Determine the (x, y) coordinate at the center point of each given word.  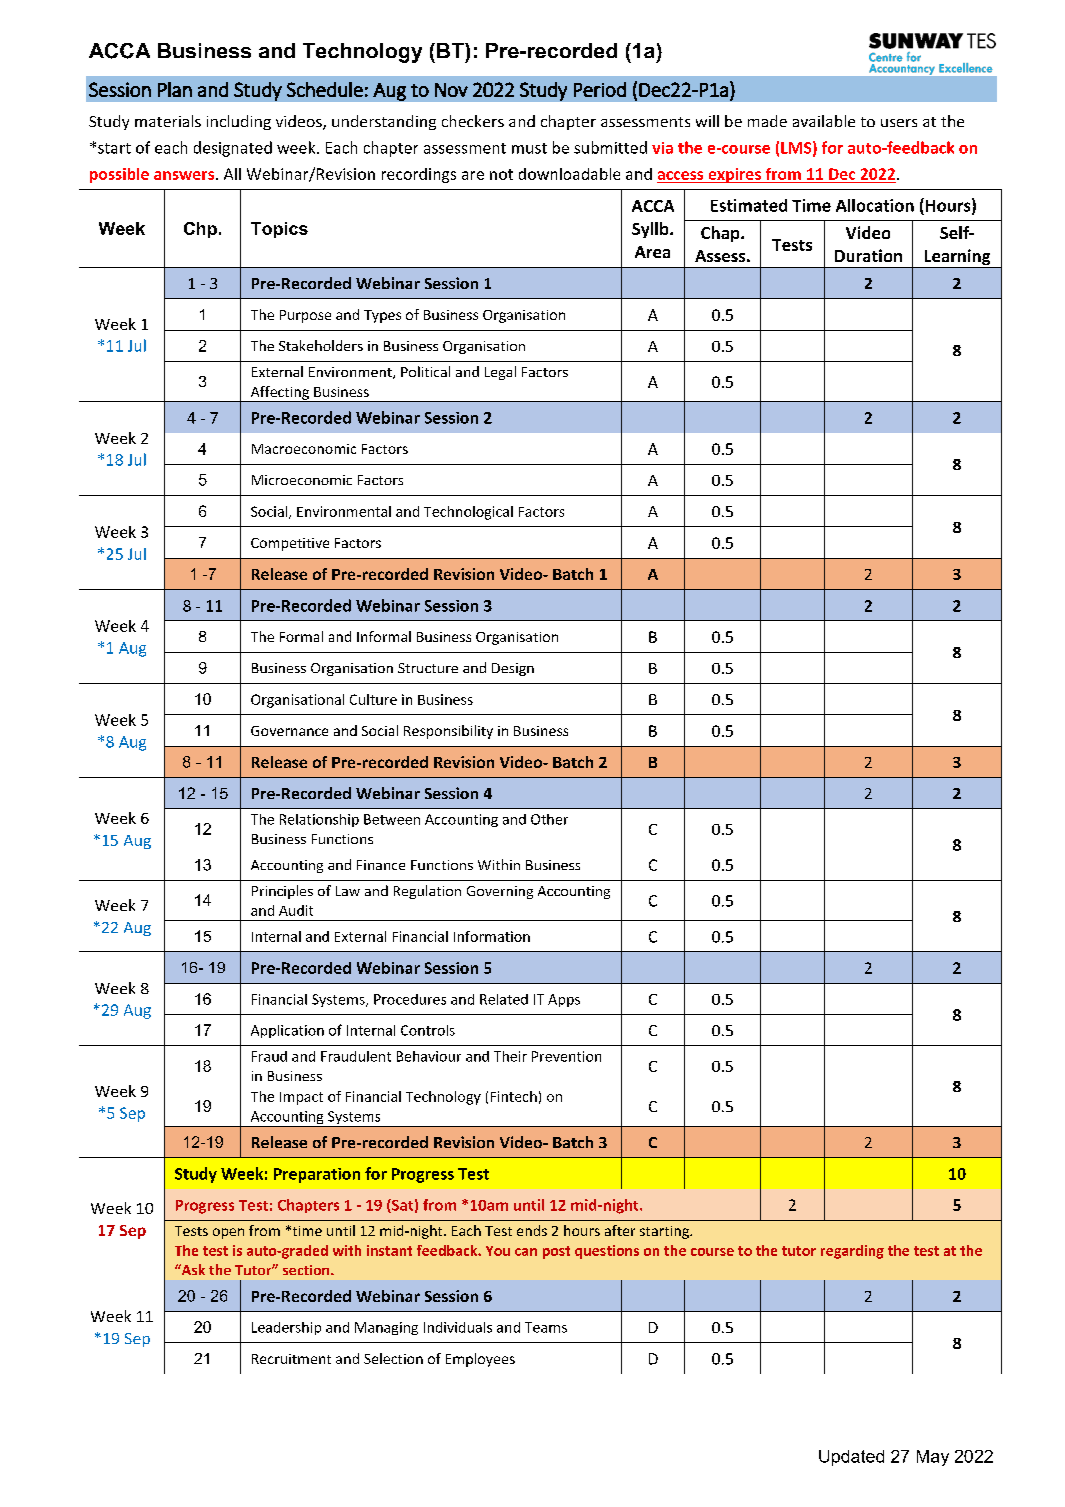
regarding (852, 1252)
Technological (468, 513)
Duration (868, 255)
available (824, 121)
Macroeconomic (304, 449)
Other (549, 819)
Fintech (514, 1096)
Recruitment (291, 1359)
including (239, 122)
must (529, 148)
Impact (301, 1098)
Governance (289, 731)
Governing (500, 892)
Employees (480, 1360)
